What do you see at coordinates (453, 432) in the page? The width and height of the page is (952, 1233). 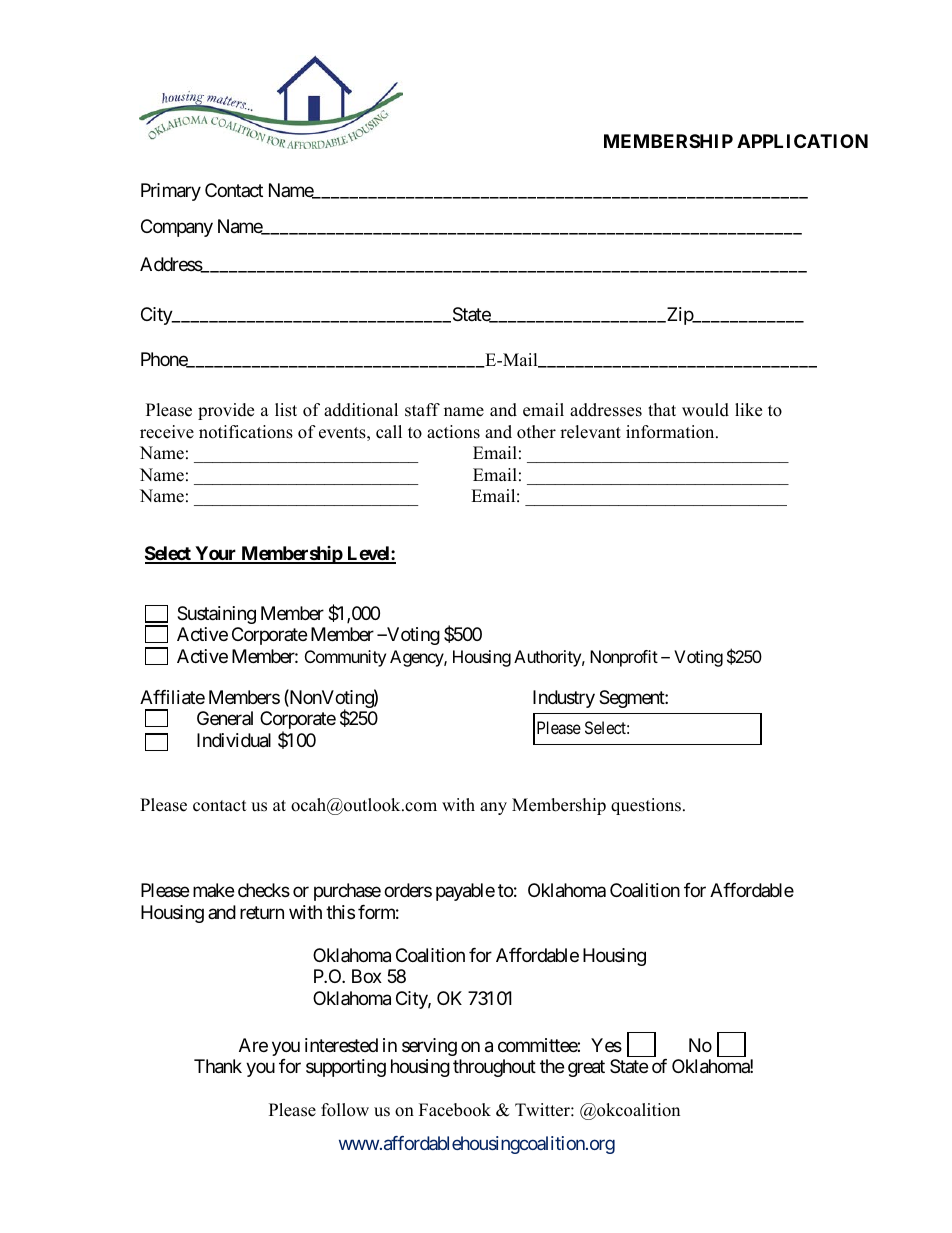 I see `actions` at bounding box center [453, 432].
